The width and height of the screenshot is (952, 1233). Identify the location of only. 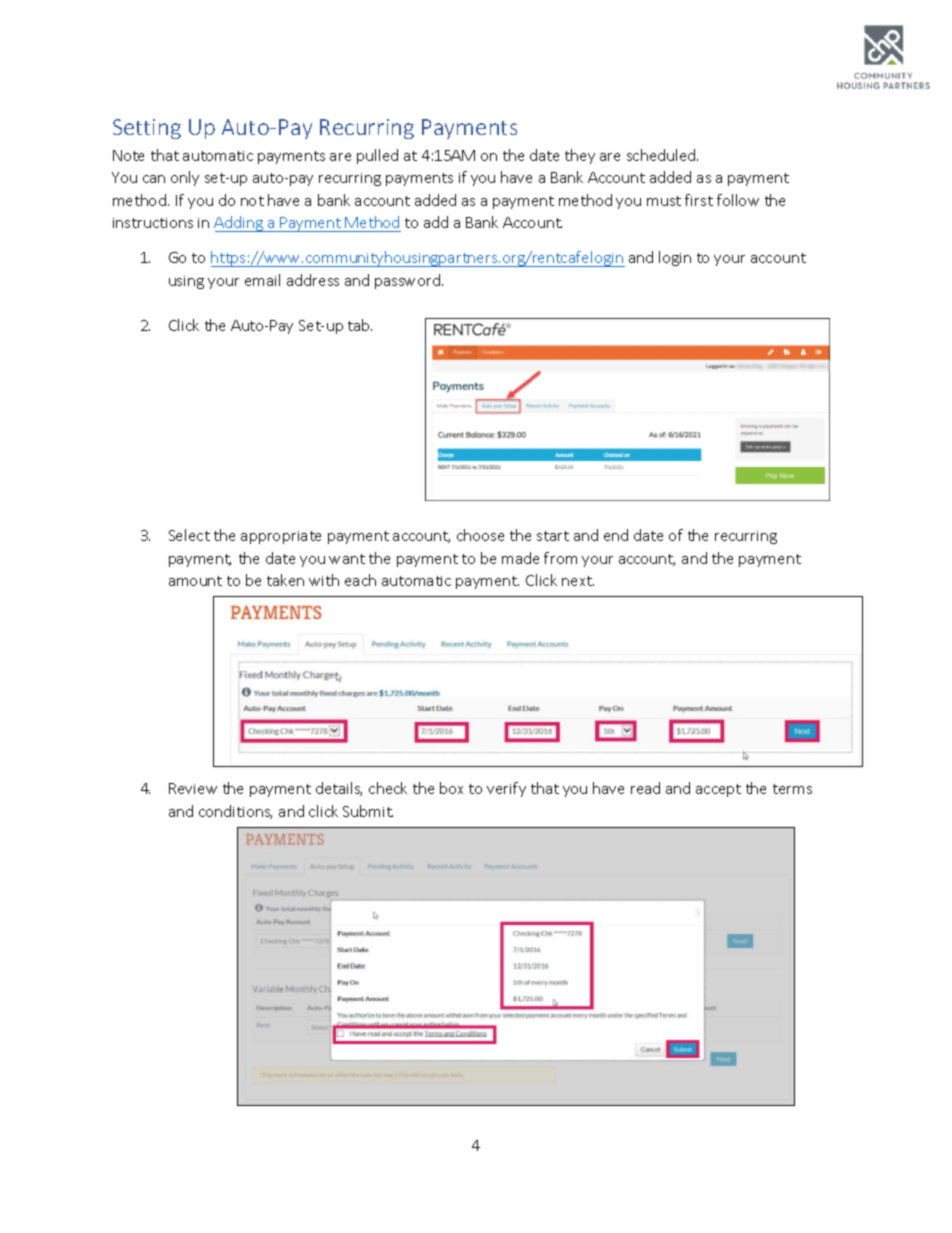
(185, 178).
